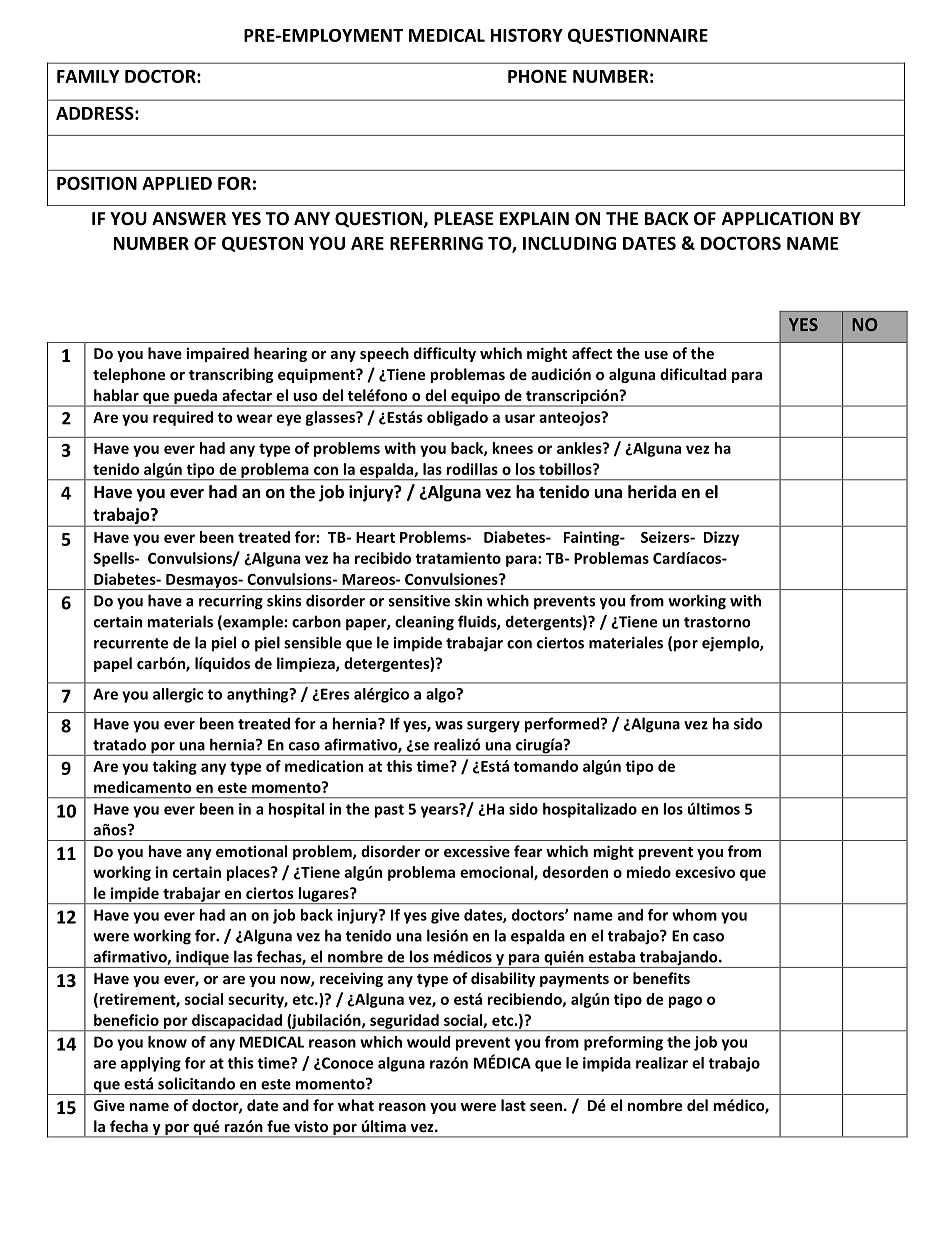 This screenshot has height=1233, width=952. I want to click on HISTORY, so click(527, 35).
